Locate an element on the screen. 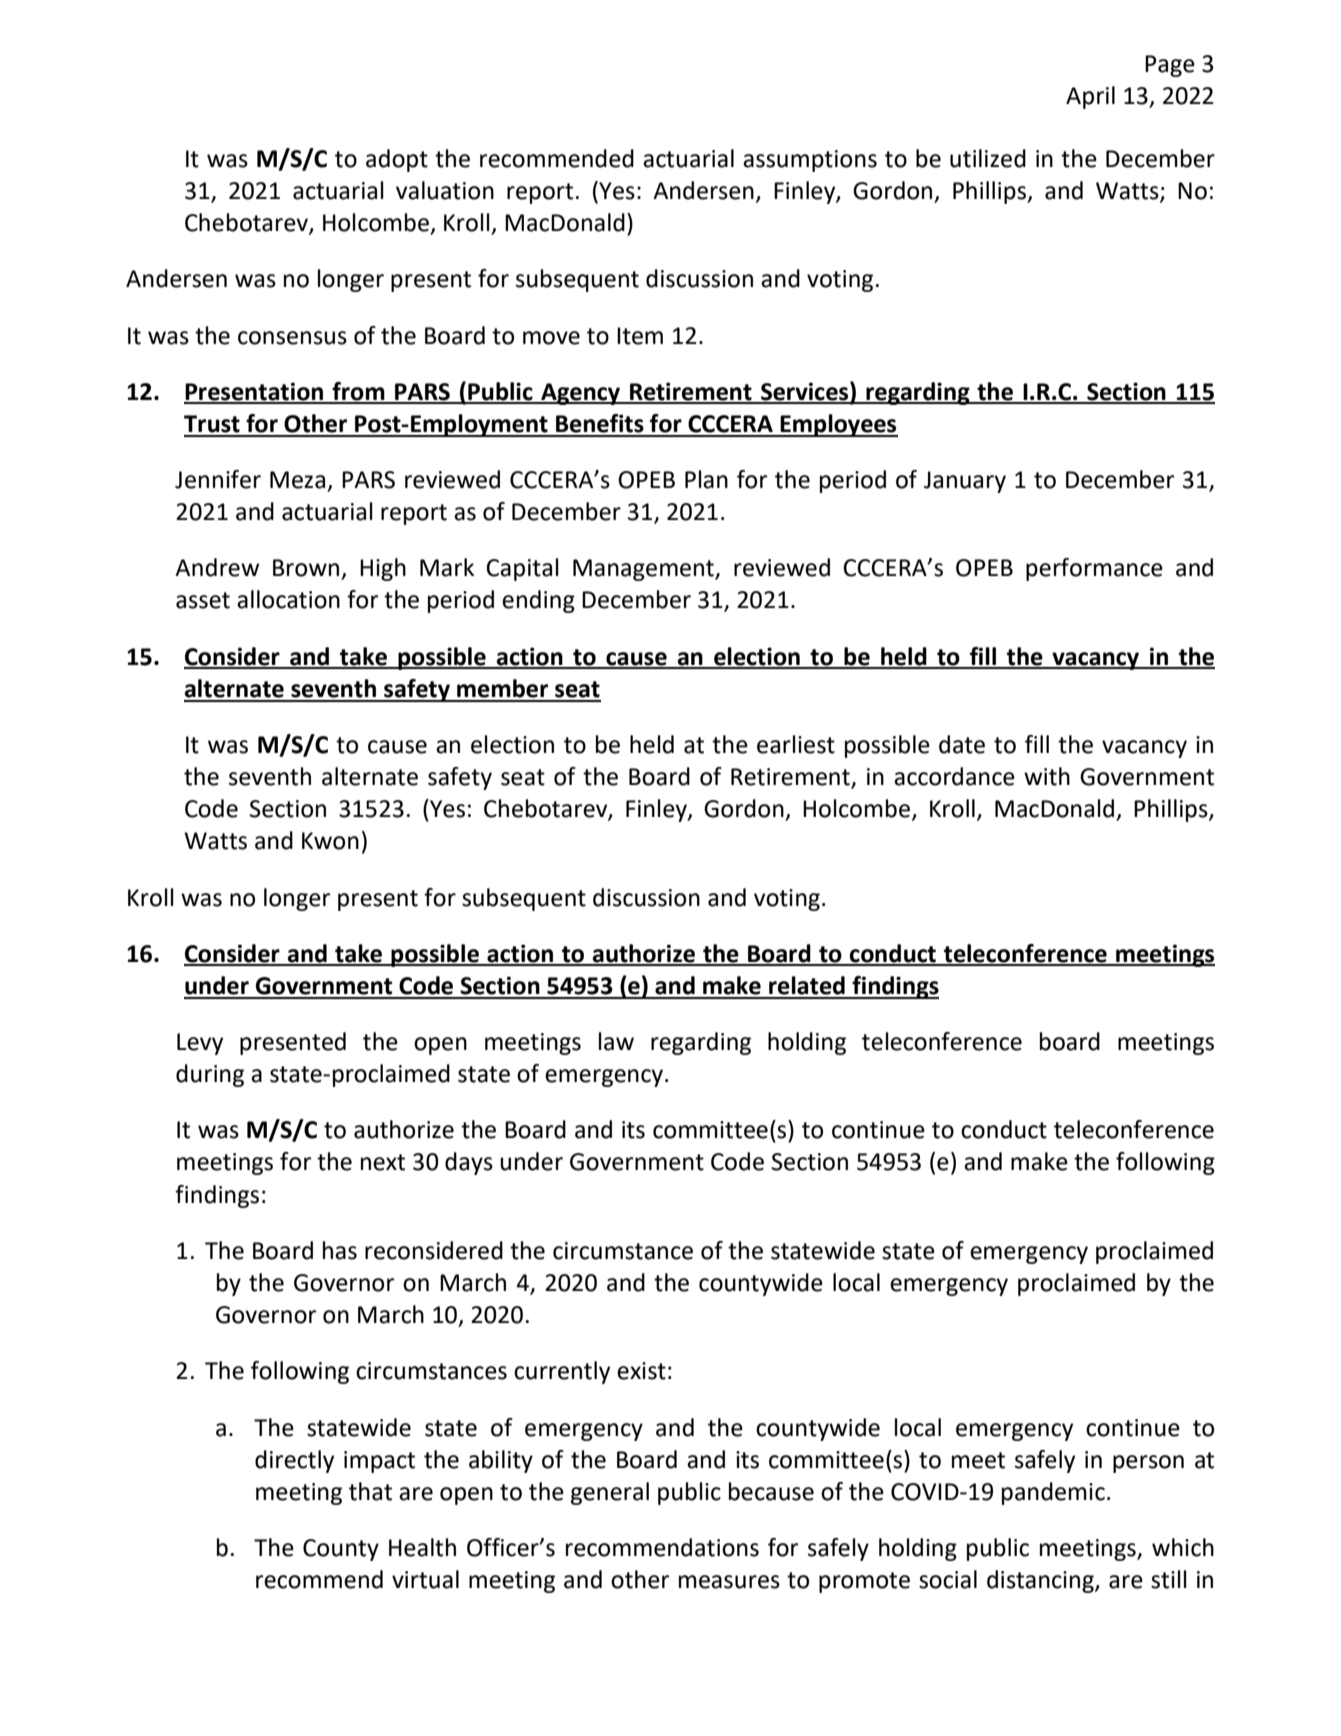 This screenshot has height=1736, width=1341. assumptions is located at coordinates (810, 161).
